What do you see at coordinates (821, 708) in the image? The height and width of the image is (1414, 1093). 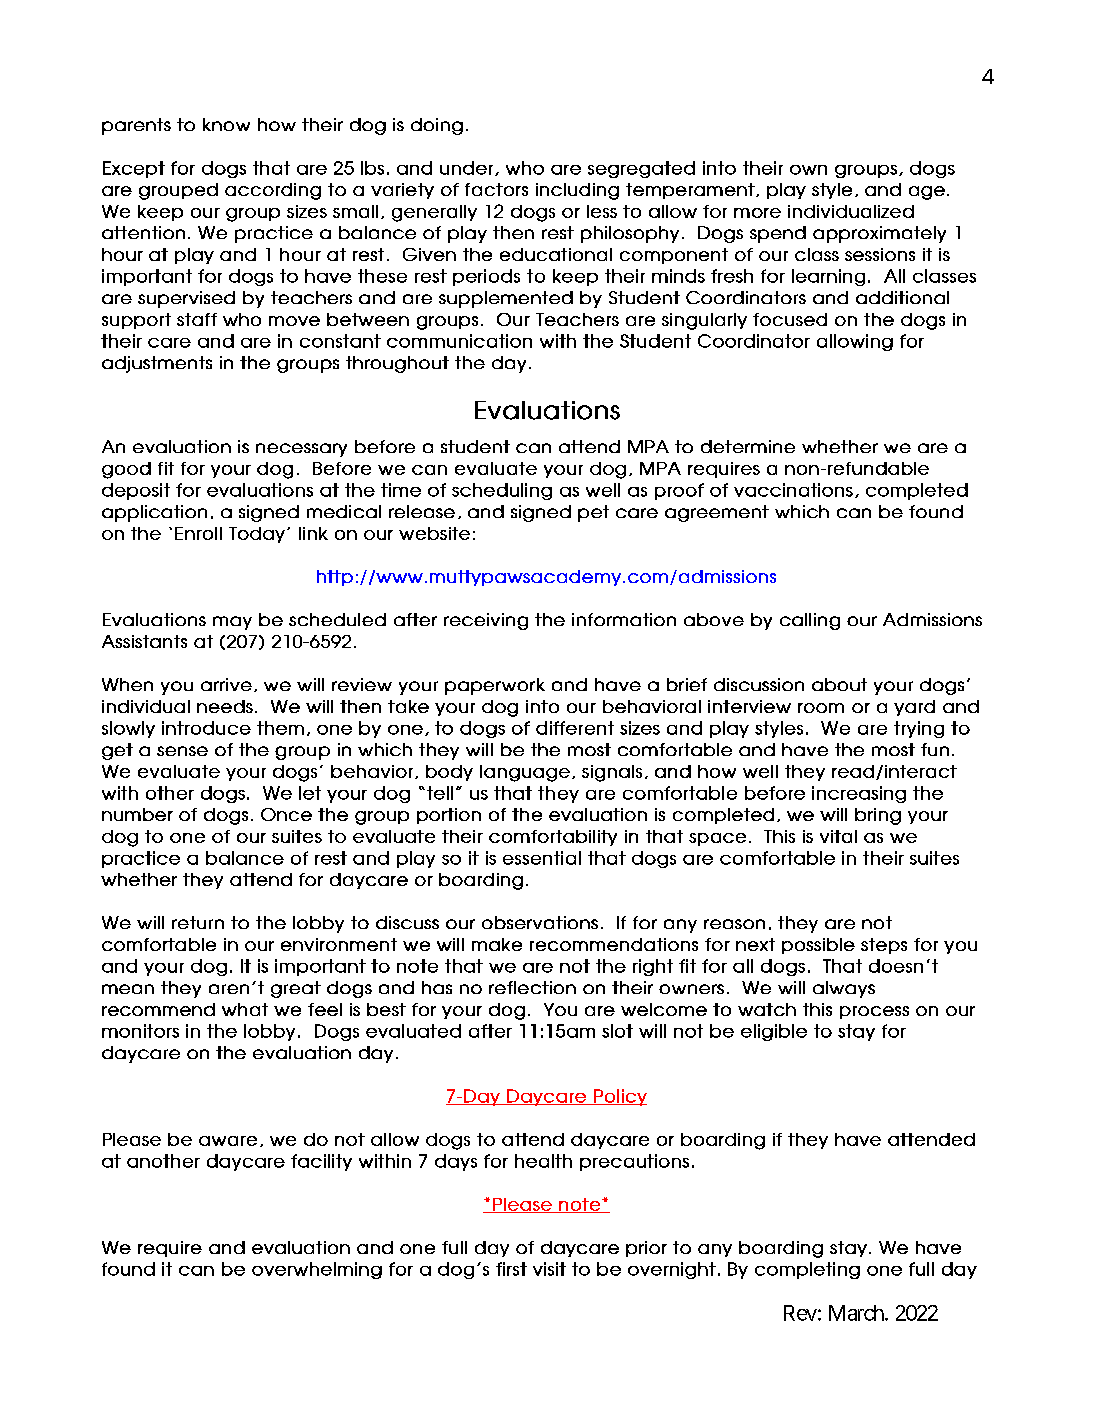 I see `room` at bounding box center [821, 708].
